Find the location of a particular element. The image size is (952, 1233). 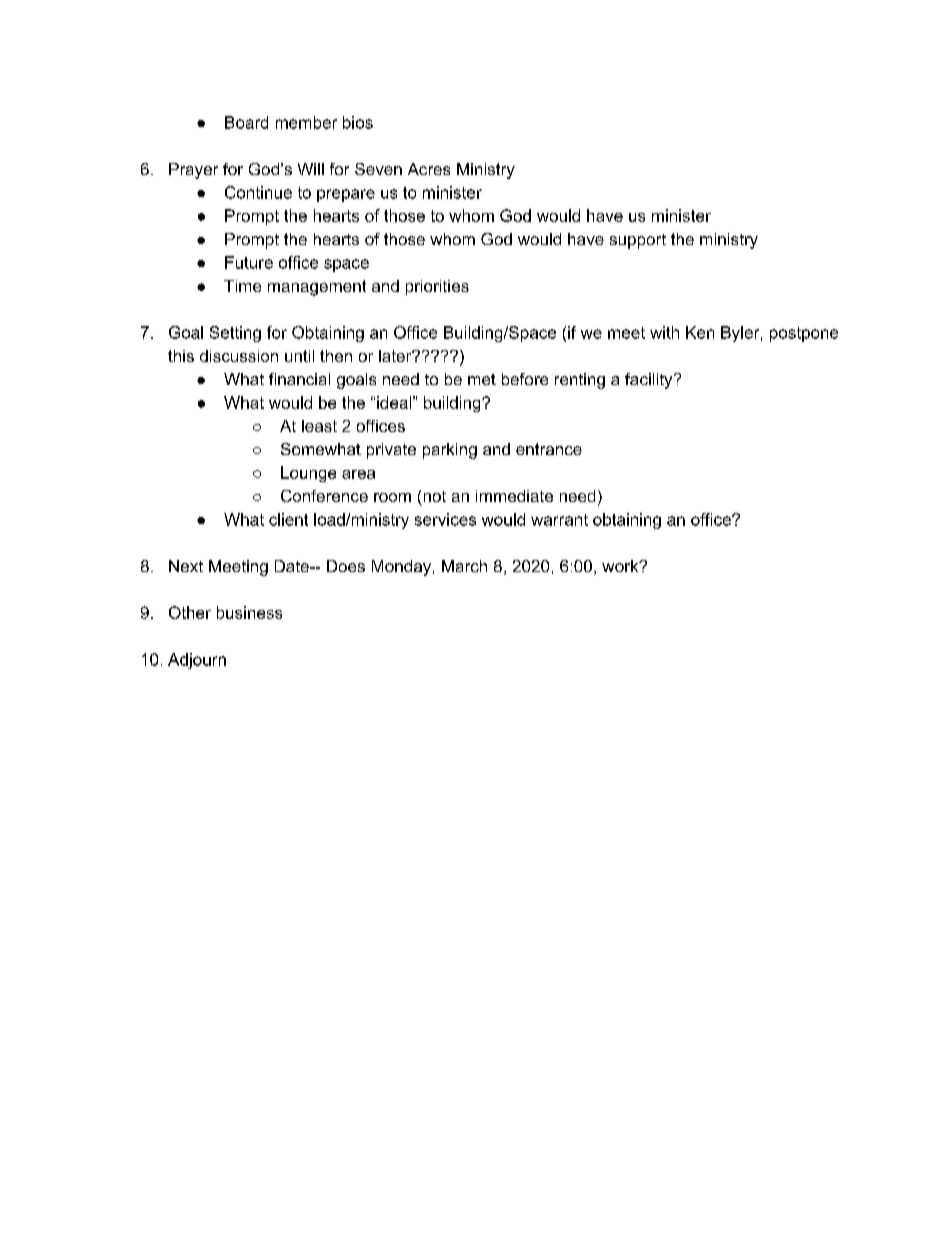

met is located at coordinates (482, 379).
